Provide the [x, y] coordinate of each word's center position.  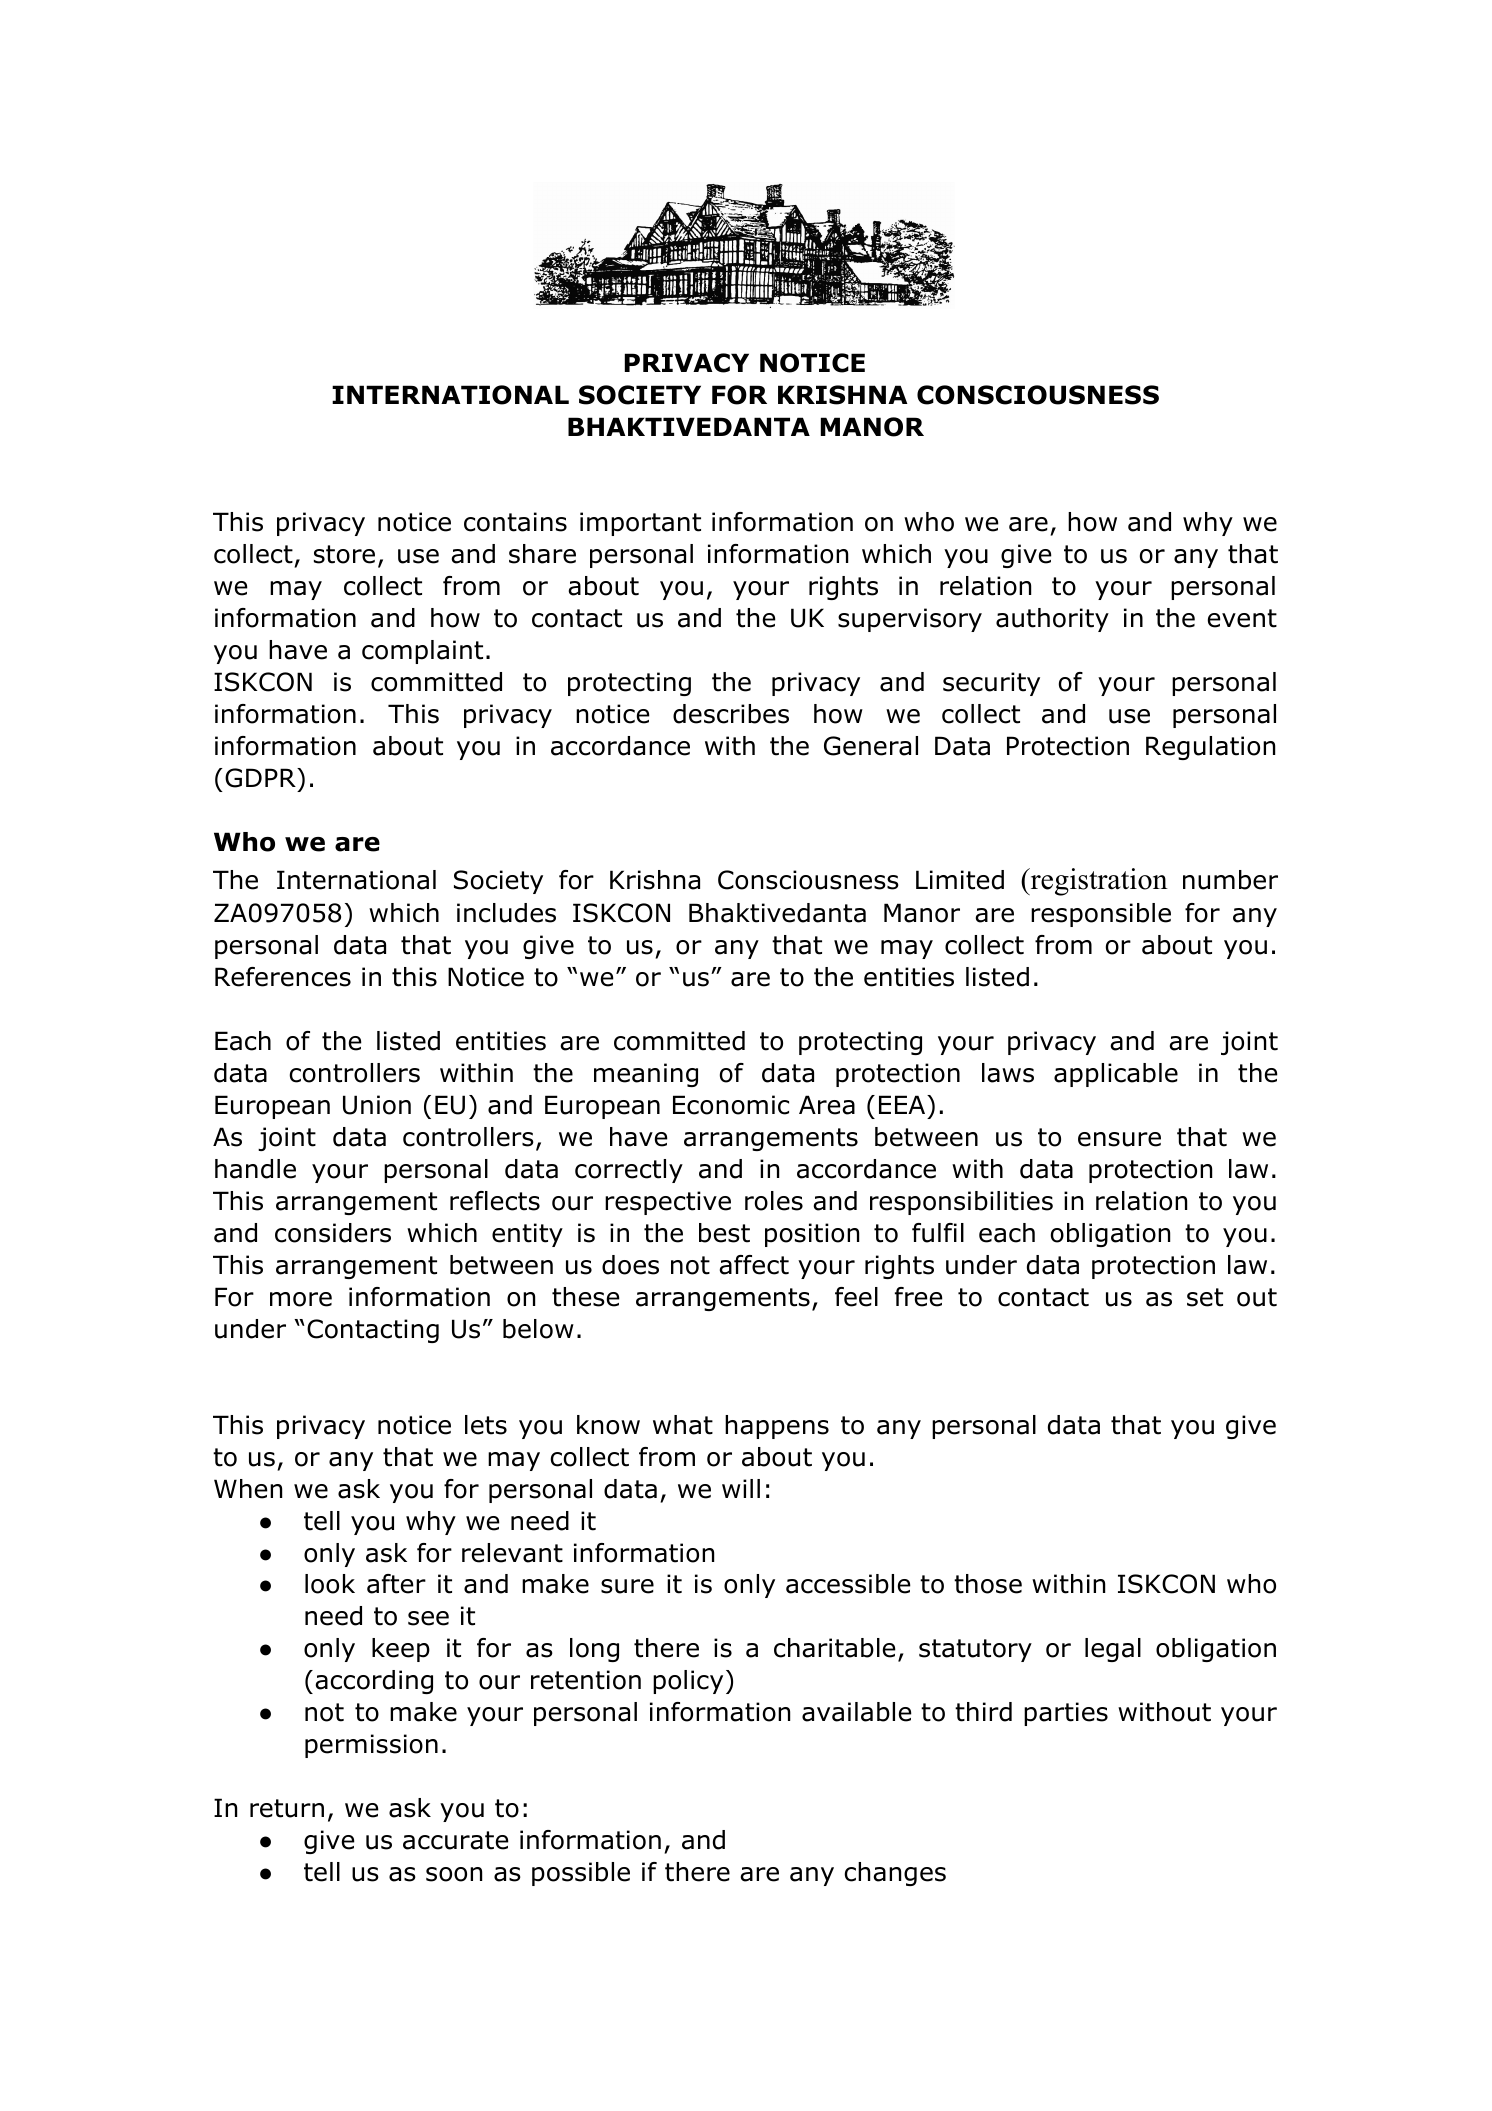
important [640, 524]
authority [1052, 620]
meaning [646, 1075]
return [287, 1808]
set [1205, 1297]
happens [777, 1427]
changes [895, 1874]
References [283, 977]
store [344, 554]
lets [486, 1425]
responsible [1101, 915]
